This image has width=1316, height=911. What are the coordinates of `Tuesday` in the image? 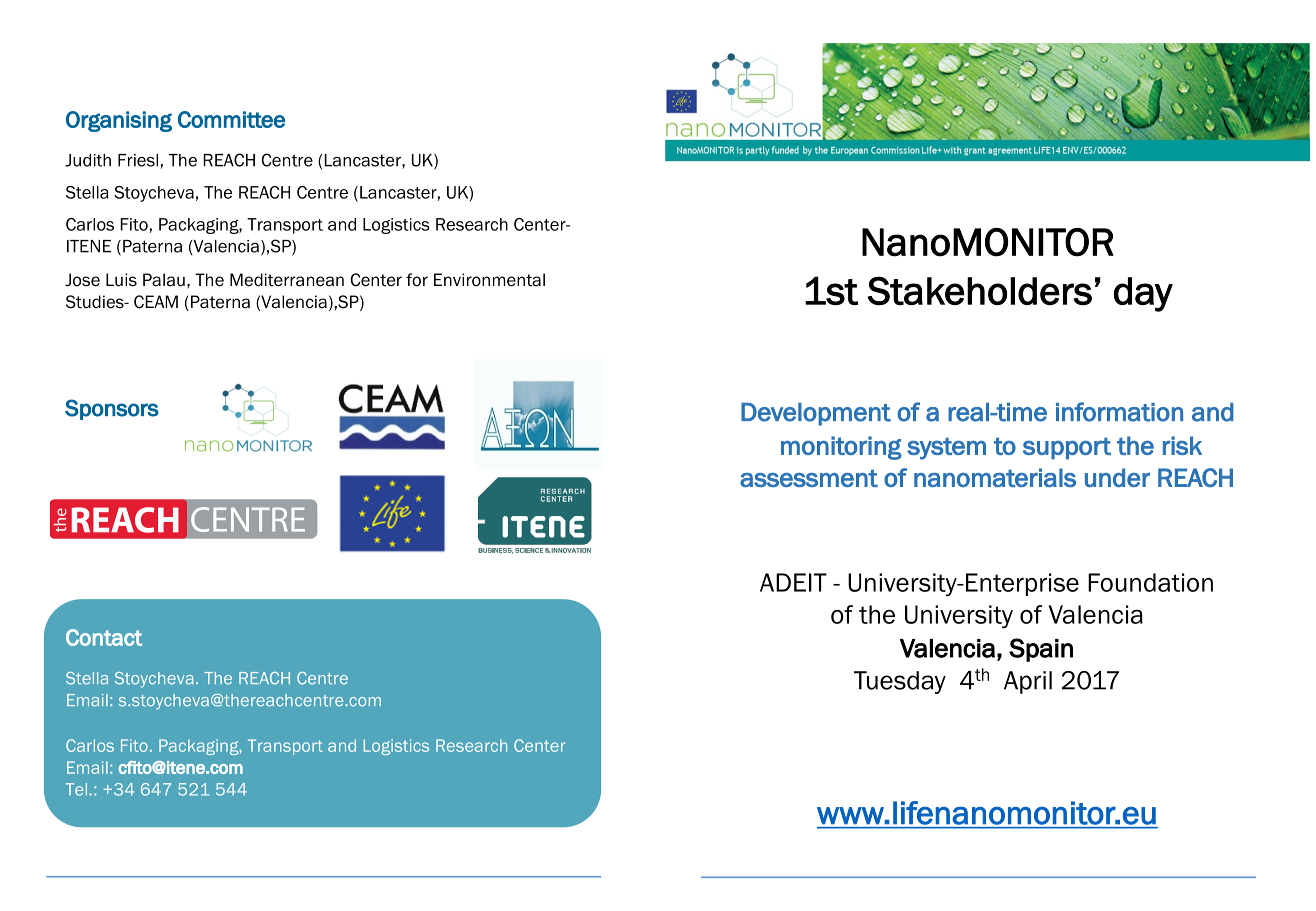 It's located at (900, 682).
